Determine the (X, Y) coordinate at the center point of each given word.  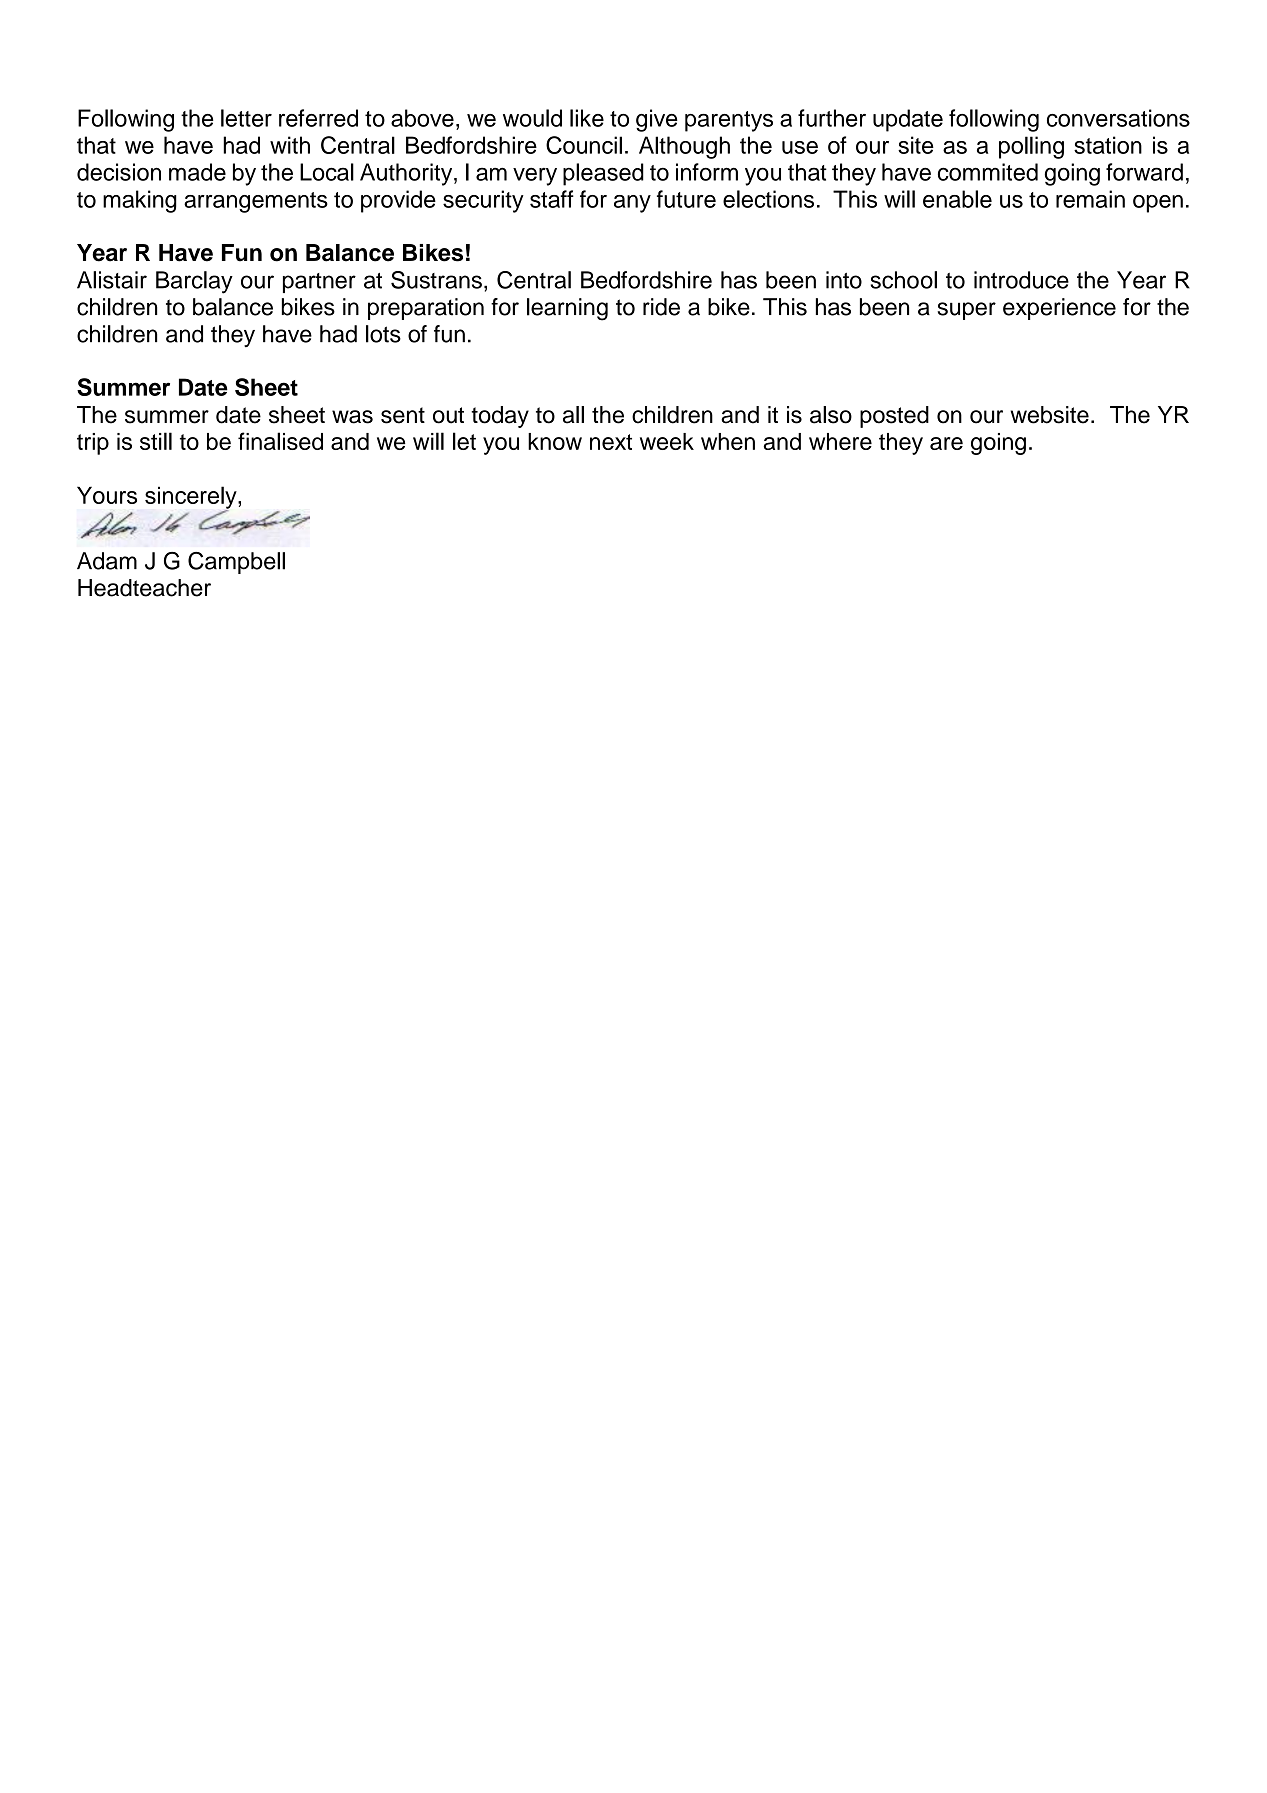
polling (1031, 147)
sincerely (192, 498)
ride (661, 307)
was (352, 417)
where (840, 441)
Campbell (236, 563)
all (573, 415)
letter (246, 118)
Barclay (194, 282)
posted (894, 417)
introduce (1021, 280)
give (657, 120)
